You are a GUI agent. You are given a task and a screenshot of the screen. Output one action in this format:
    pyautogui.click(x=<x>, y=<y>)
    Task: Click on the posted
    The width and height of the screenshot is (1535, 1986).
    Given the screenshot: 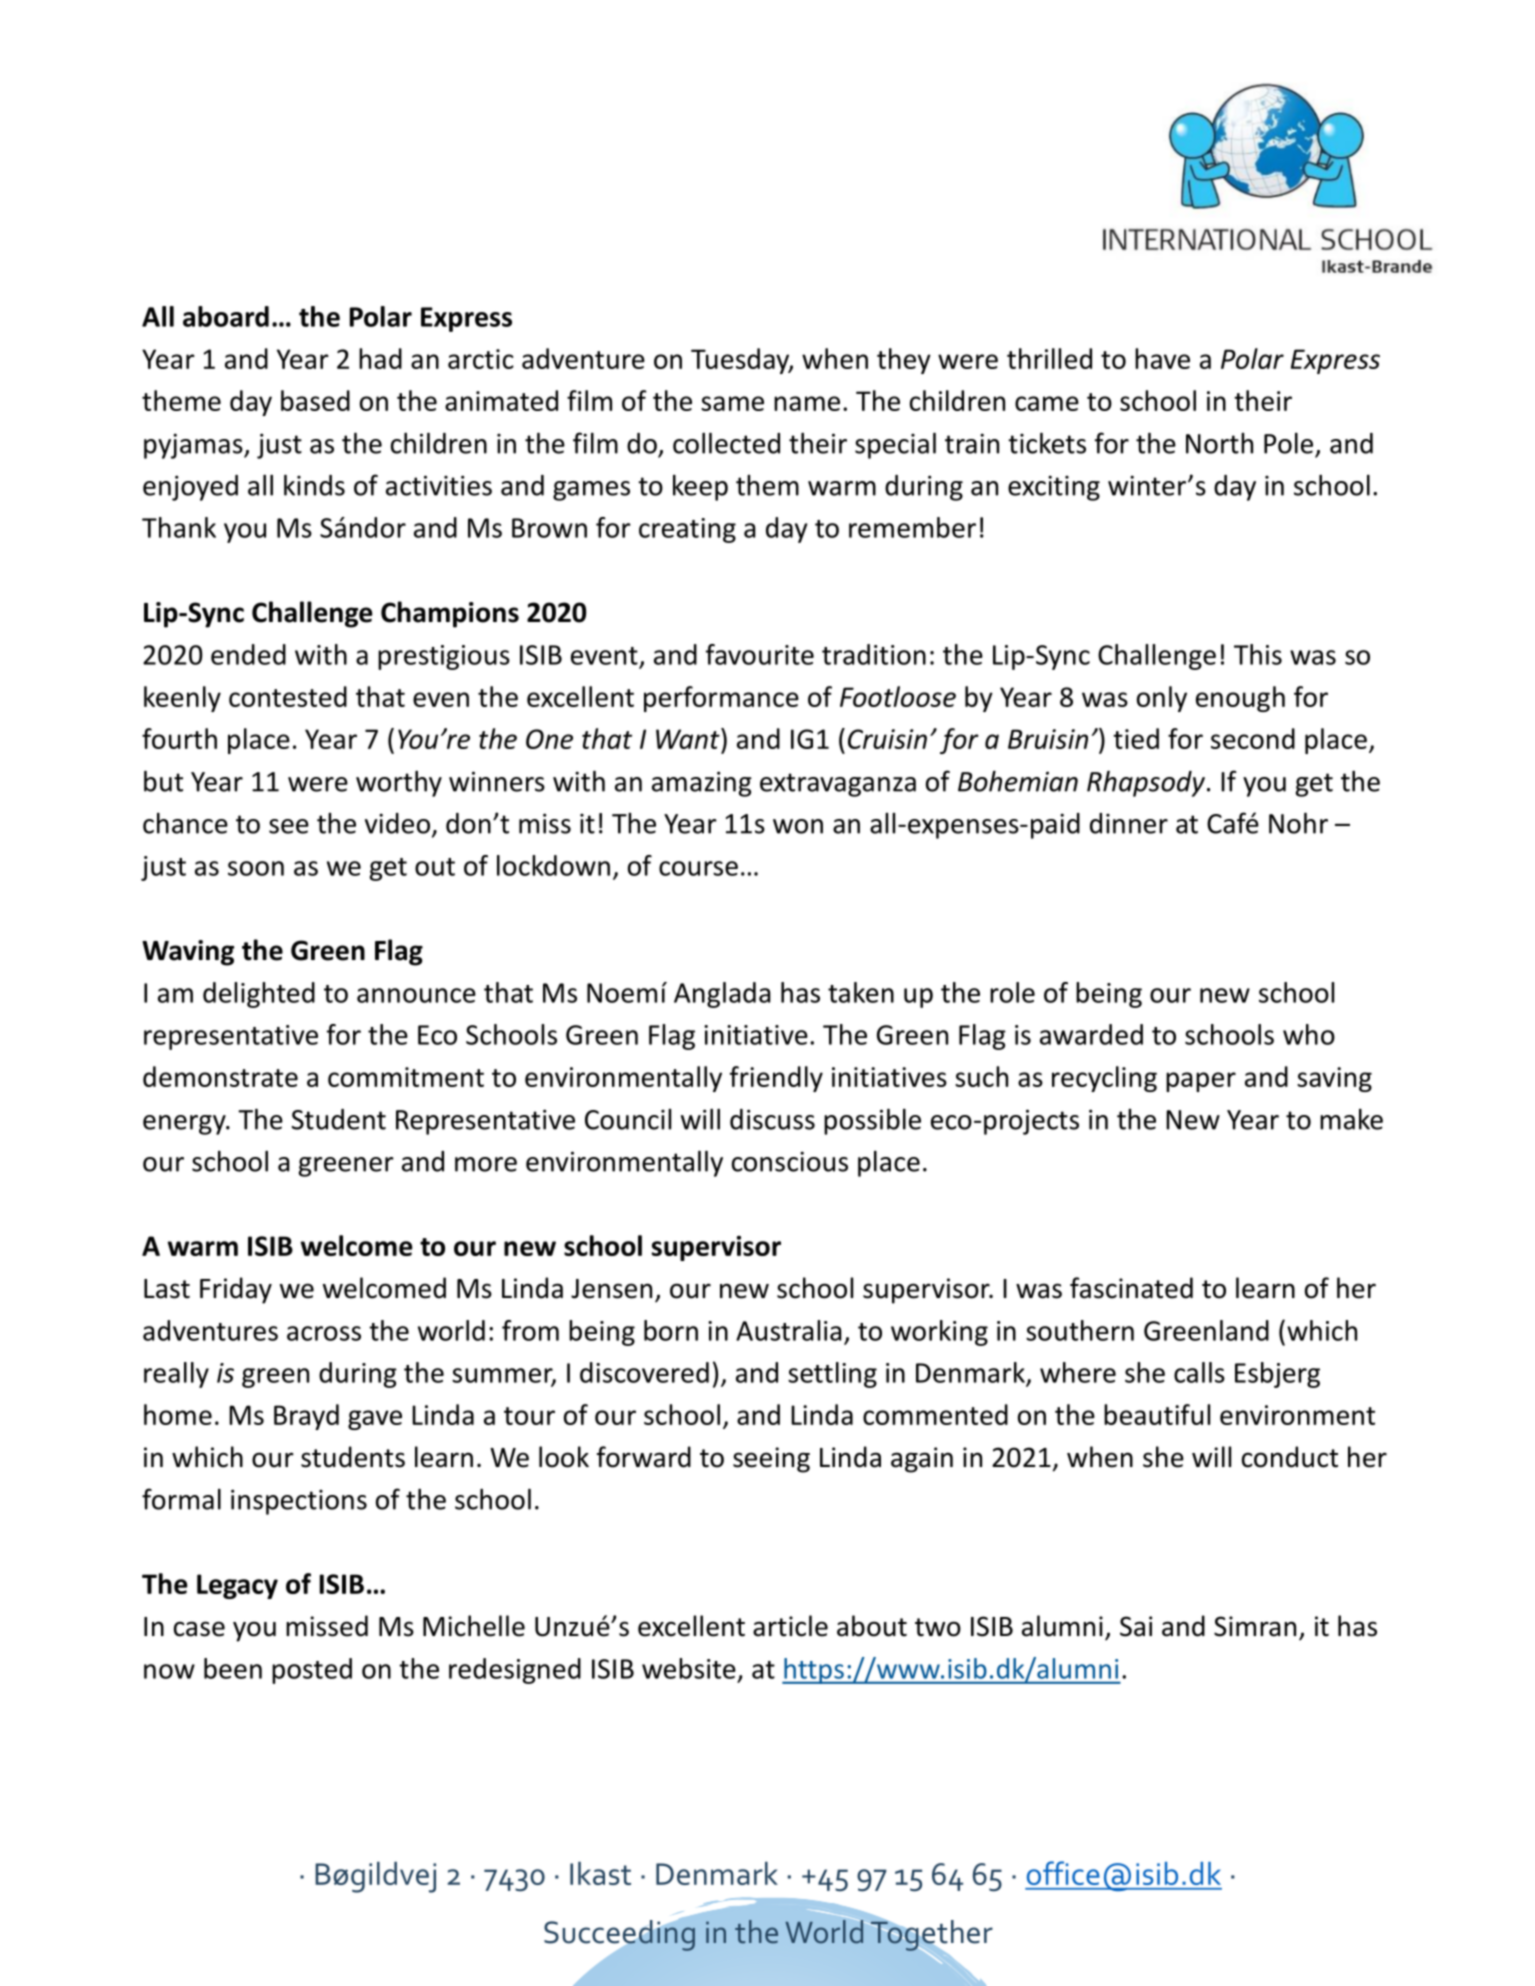 What is the action you would take?
    pyautogui.click(x=312, y=1671)
